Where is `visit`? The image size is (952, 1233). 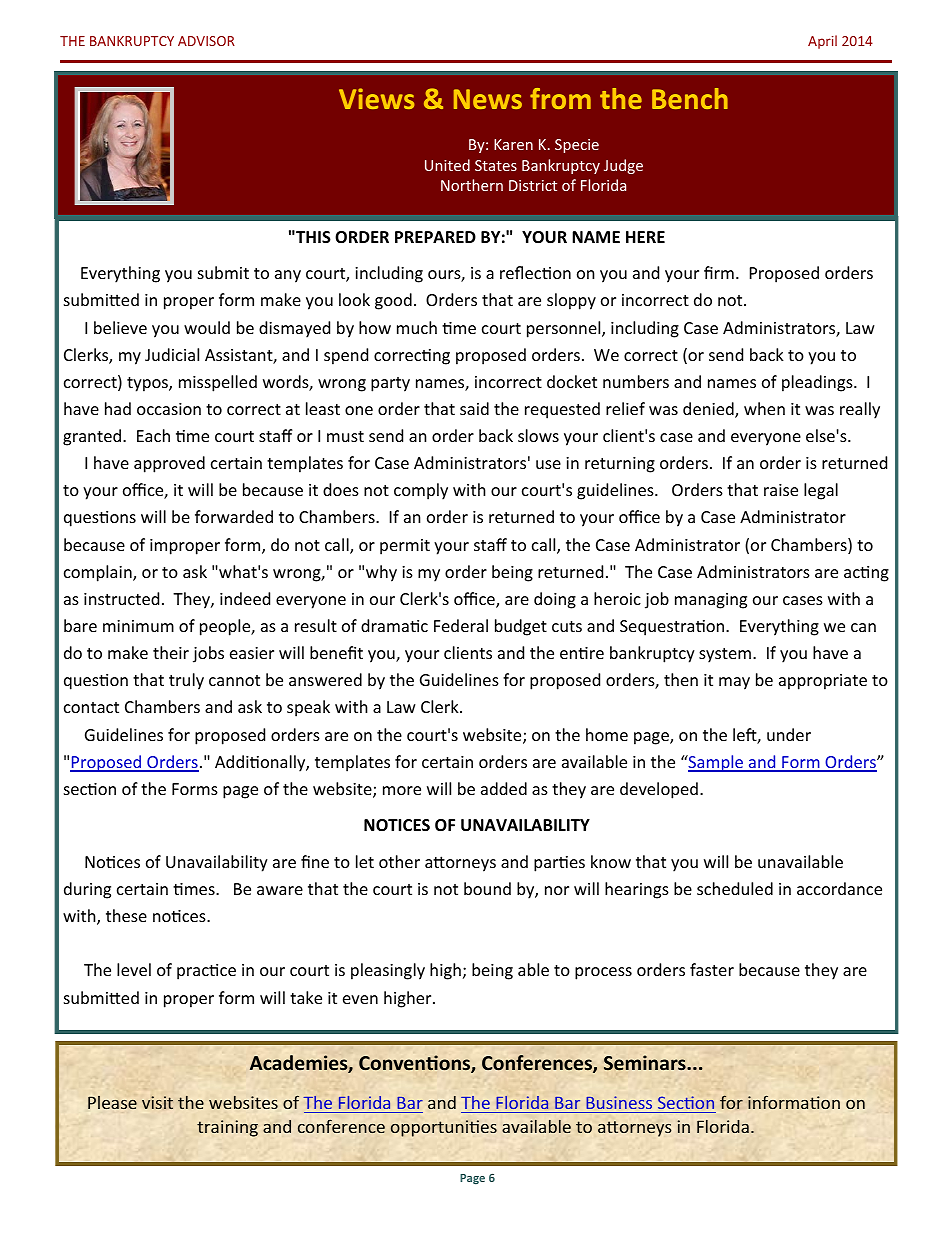
visit is located at coordinates (157, 1102).
